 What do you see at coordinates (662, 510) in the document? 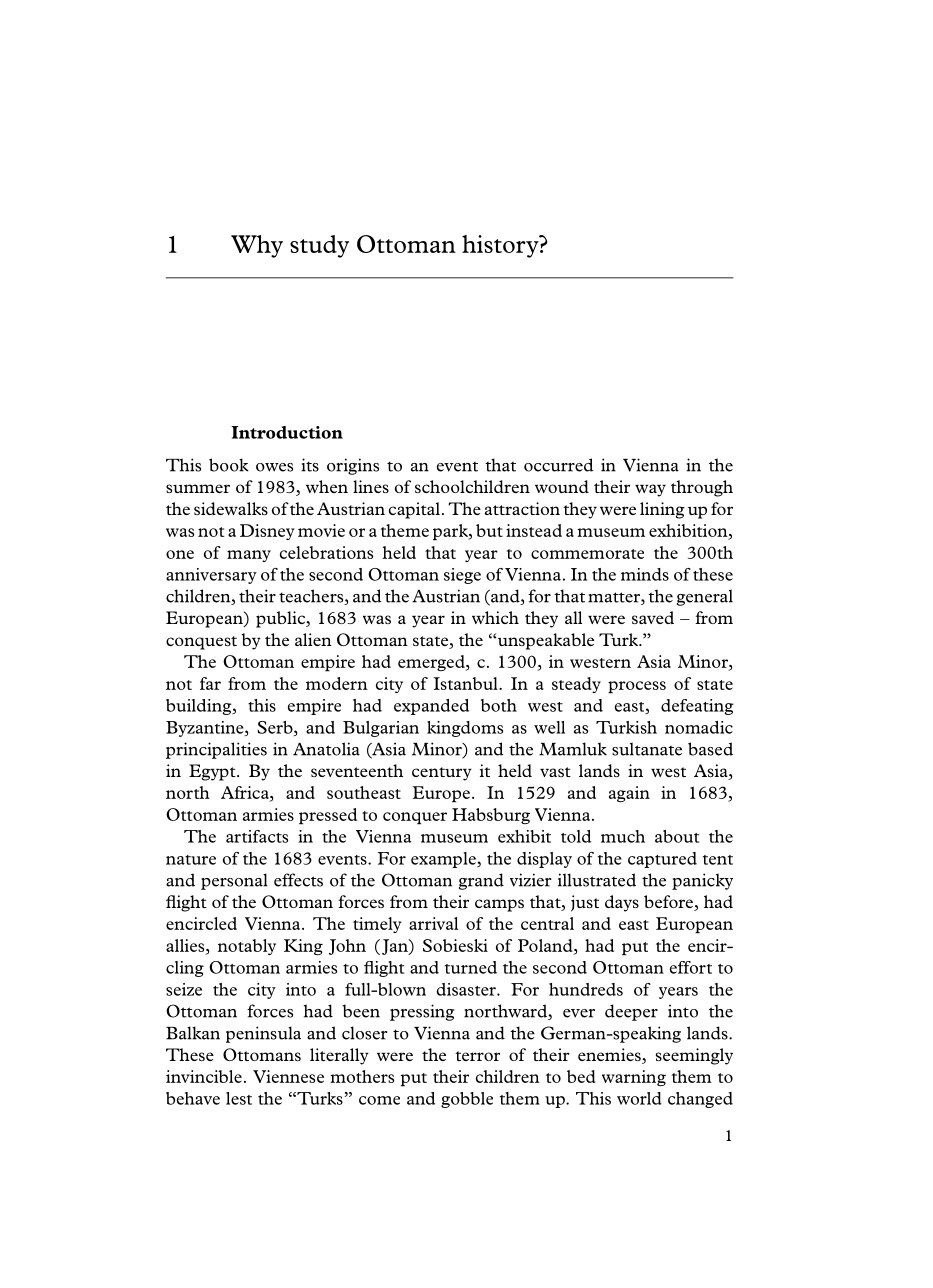
I see `lining` at bounding box center [662, 510].
